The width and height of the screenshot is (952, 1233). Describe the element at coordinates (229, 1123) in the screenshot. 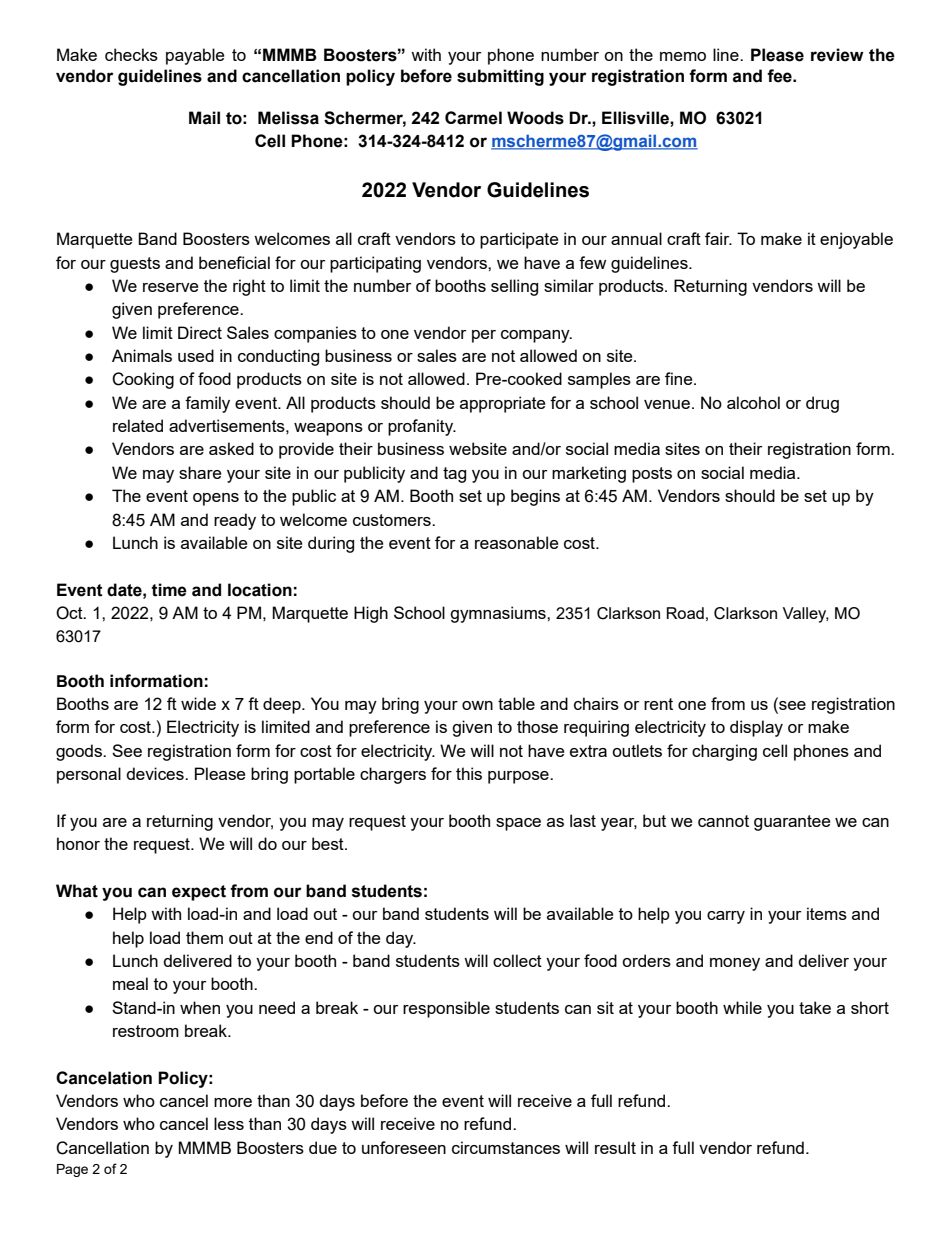

I see `less` at that location.
